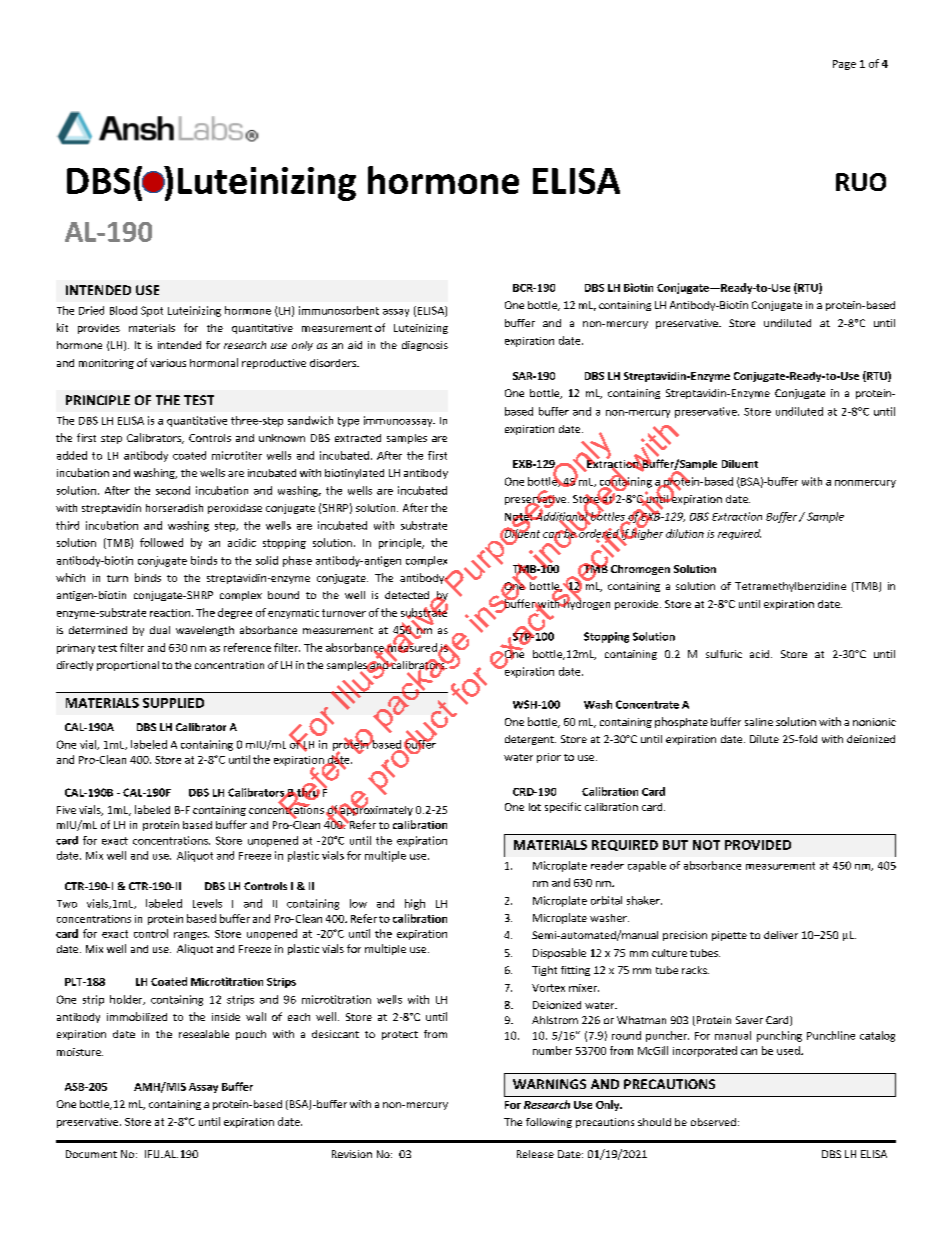 This screenshot has width=952, height=1233. Describe the element at coordinates (160, 630) in the screenshot. I see `dual` at that location.
